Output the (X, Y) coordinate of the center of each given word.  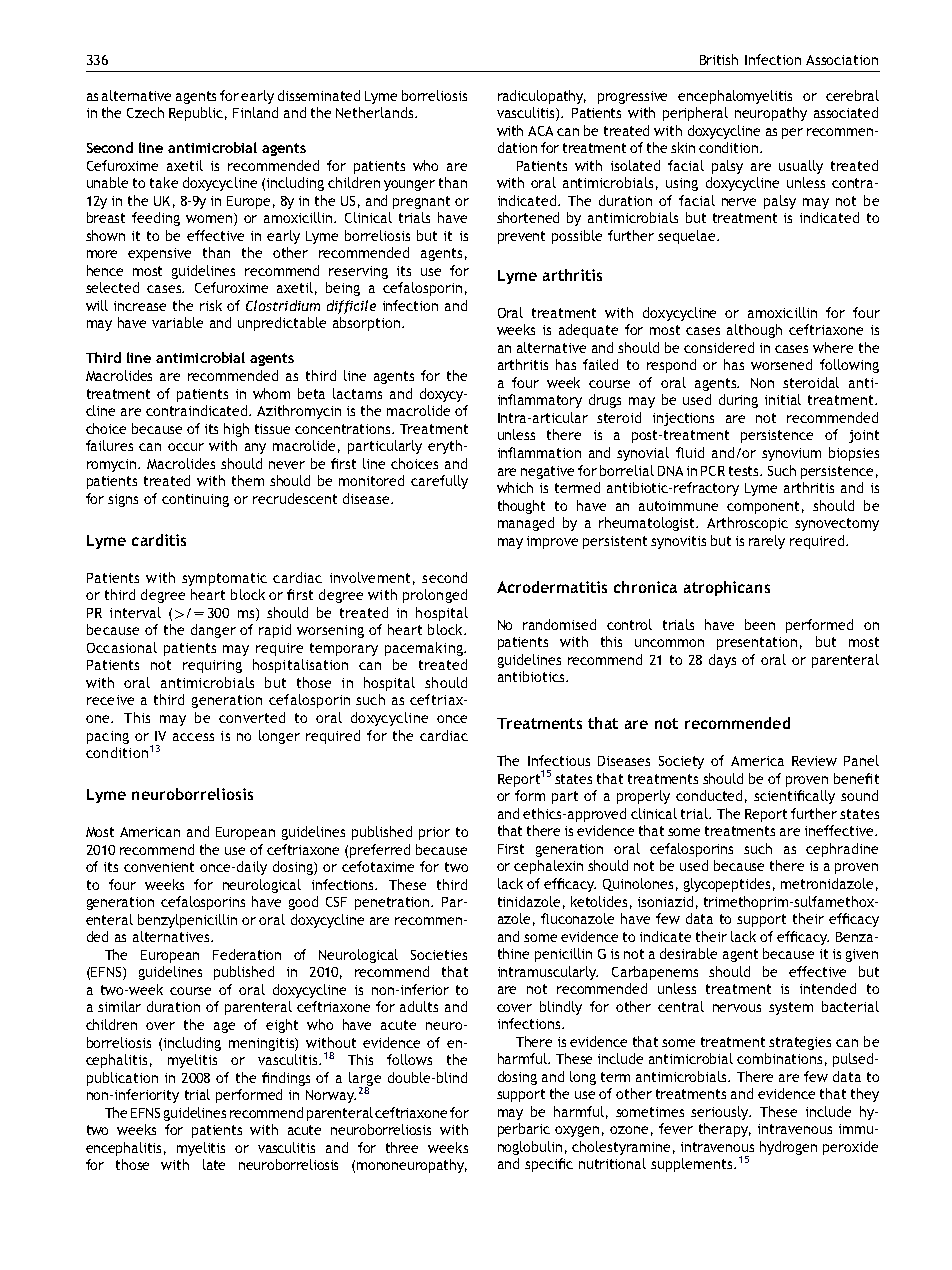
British (719, 59)
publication (122, 1079)
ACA (540, 131)
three (402, 1147)
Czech (145, 112)
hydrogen (788, 1148)
